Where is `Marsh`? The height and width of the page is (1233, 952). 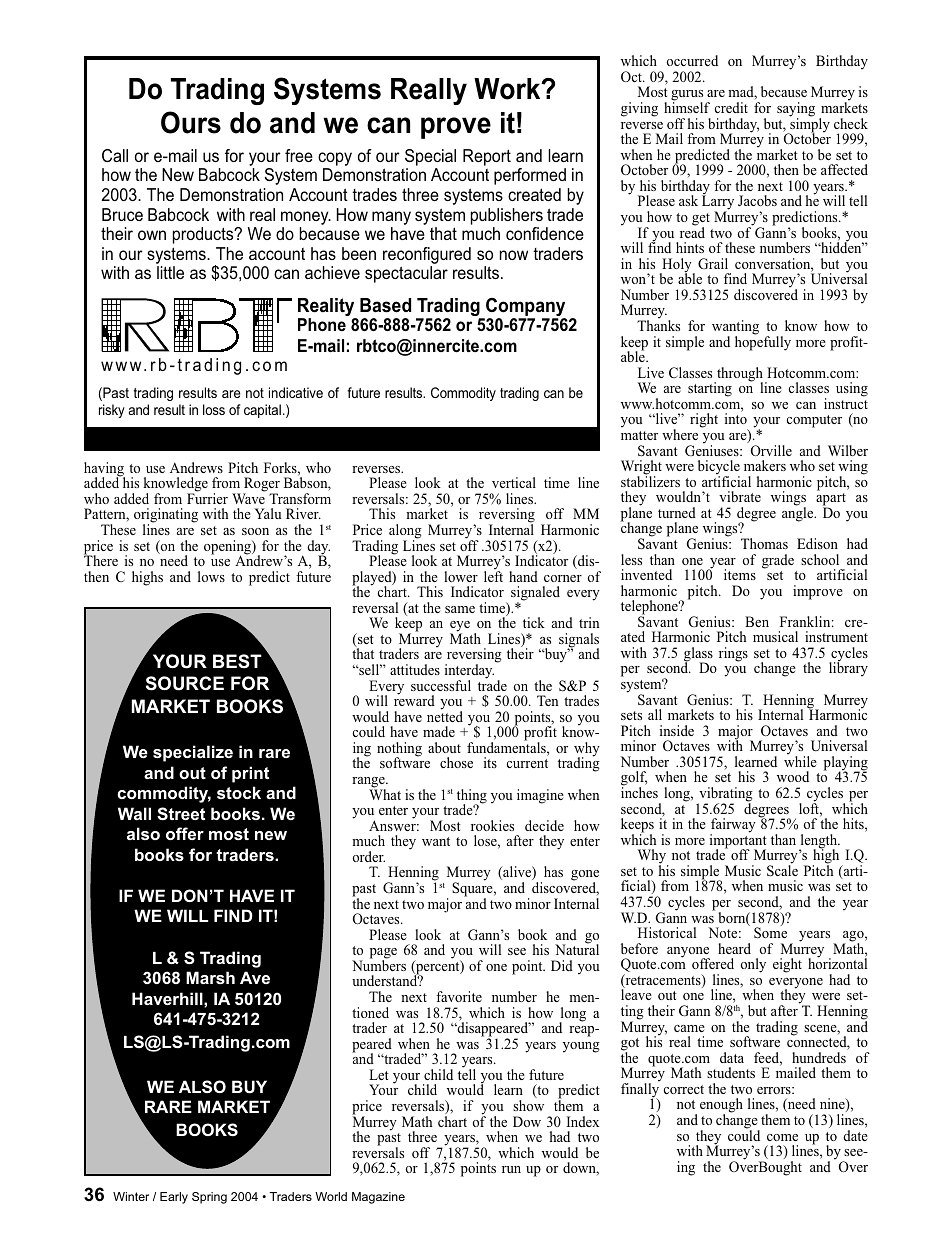
Marsh is located at coordinates (210, 977).
